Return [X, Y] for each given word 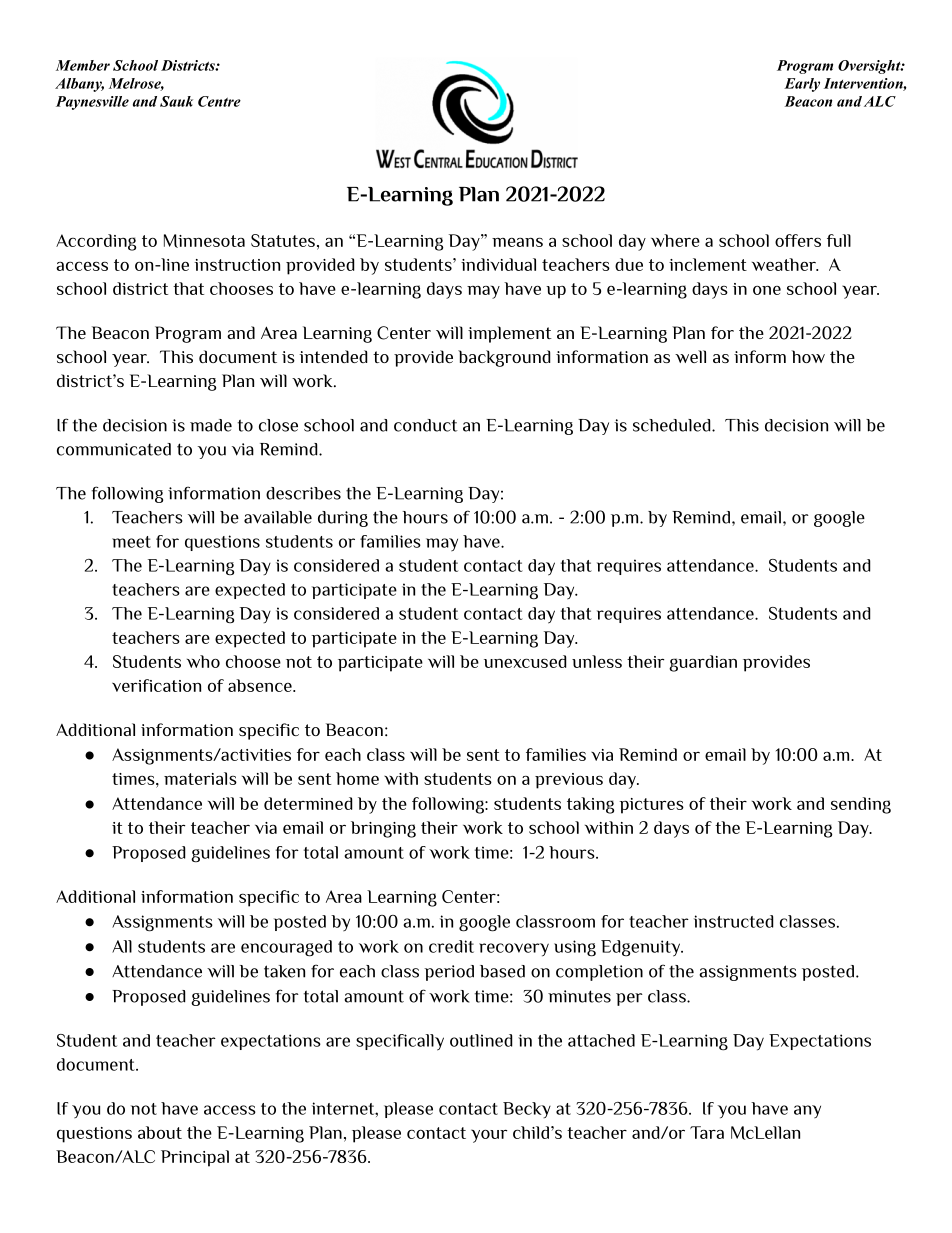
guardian [703, 663]
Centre [219, 101]
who [203, 661]
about [160, 1132]
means [517, 242]
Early [802, 85]
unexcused [525, 661]
